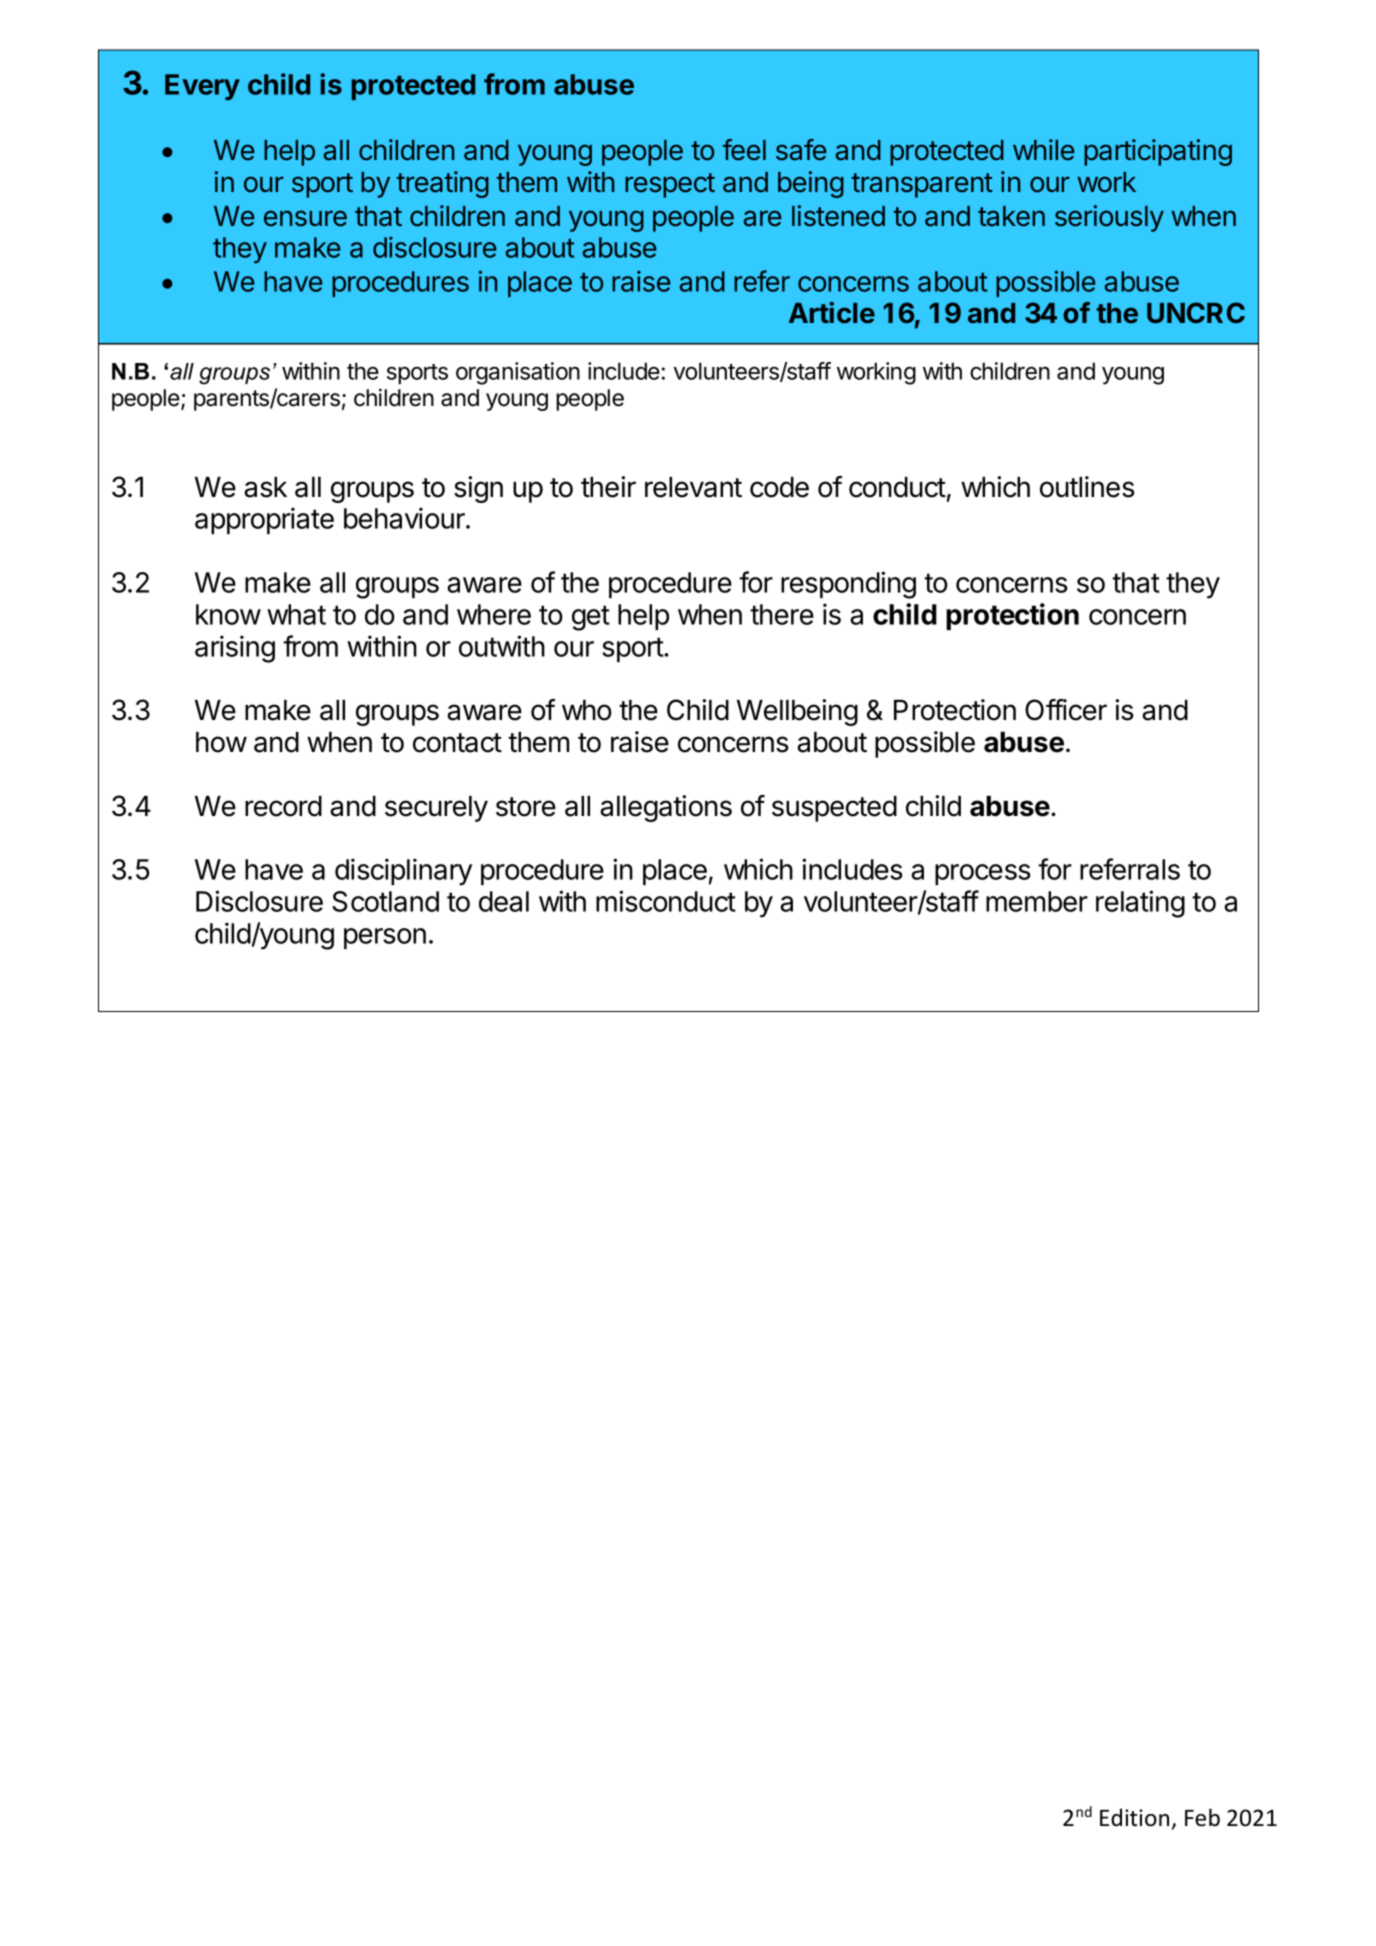  I want to click on deal, so click(504, 901).
